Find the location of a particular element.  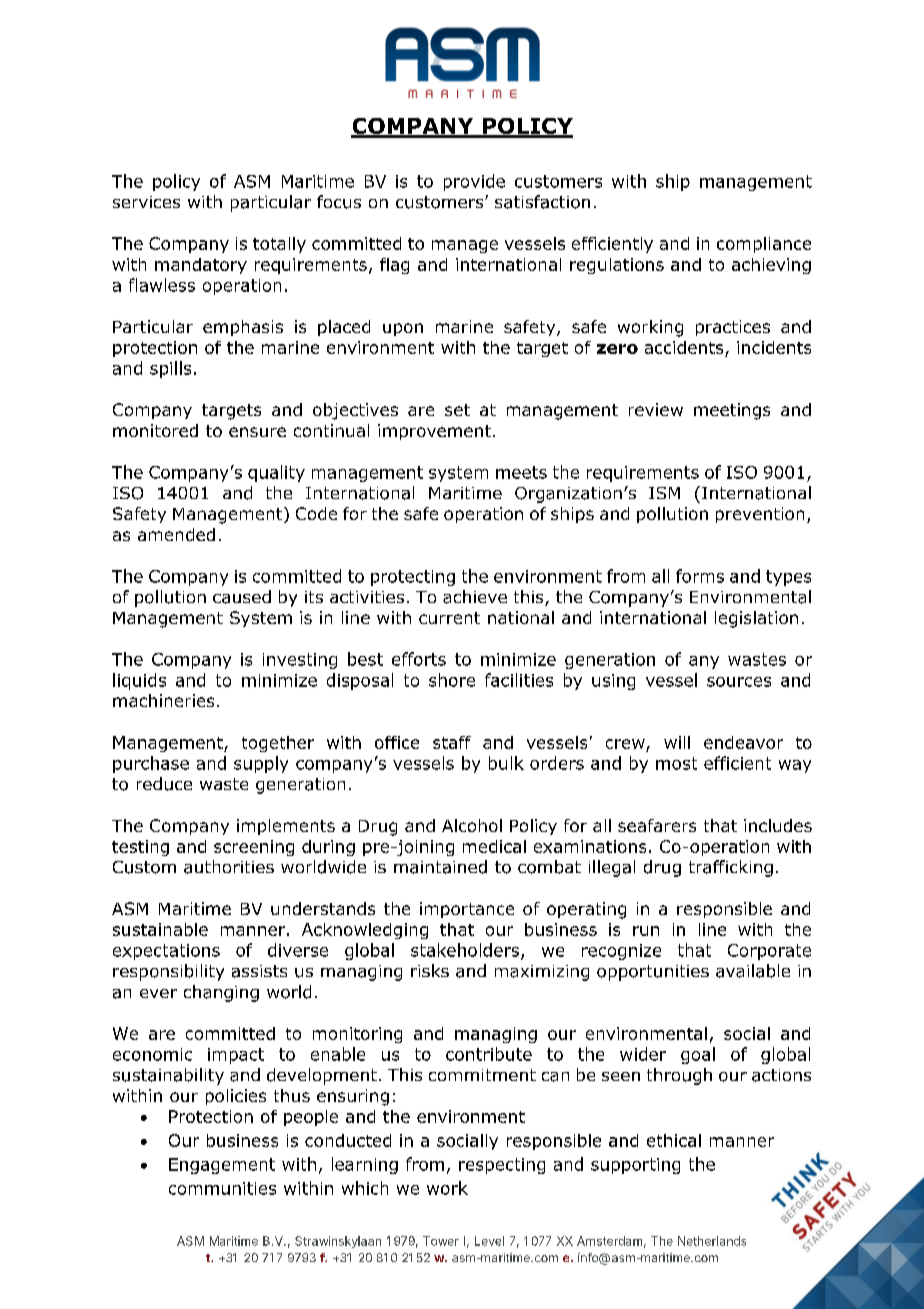

provide is located at coordinates (474, 182).
